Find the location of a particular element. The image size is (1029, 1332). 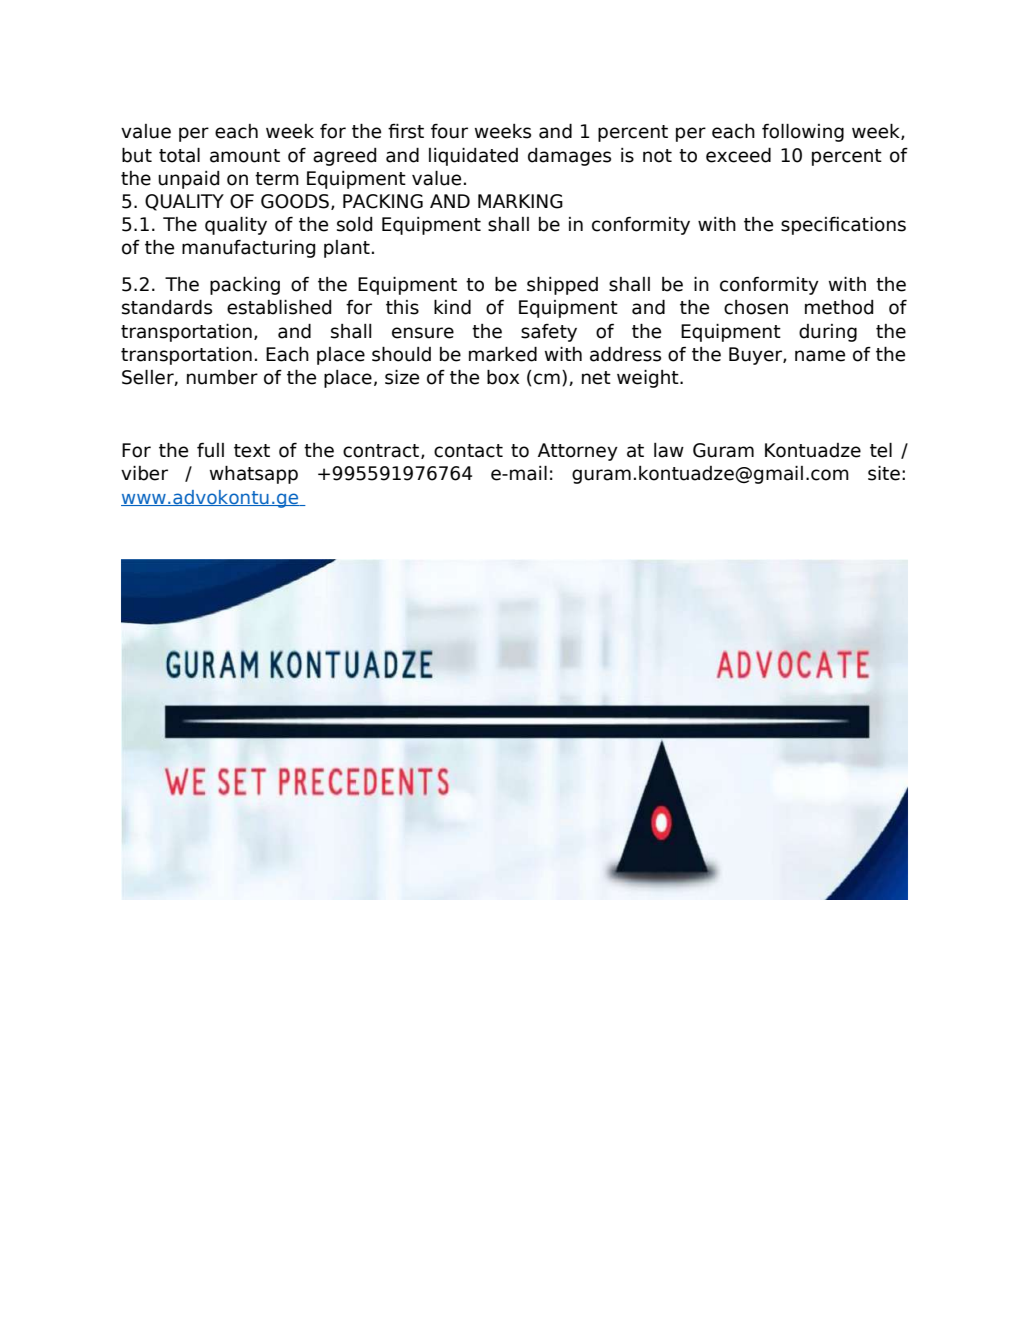

shipped is located at coordinates (562, 285).
